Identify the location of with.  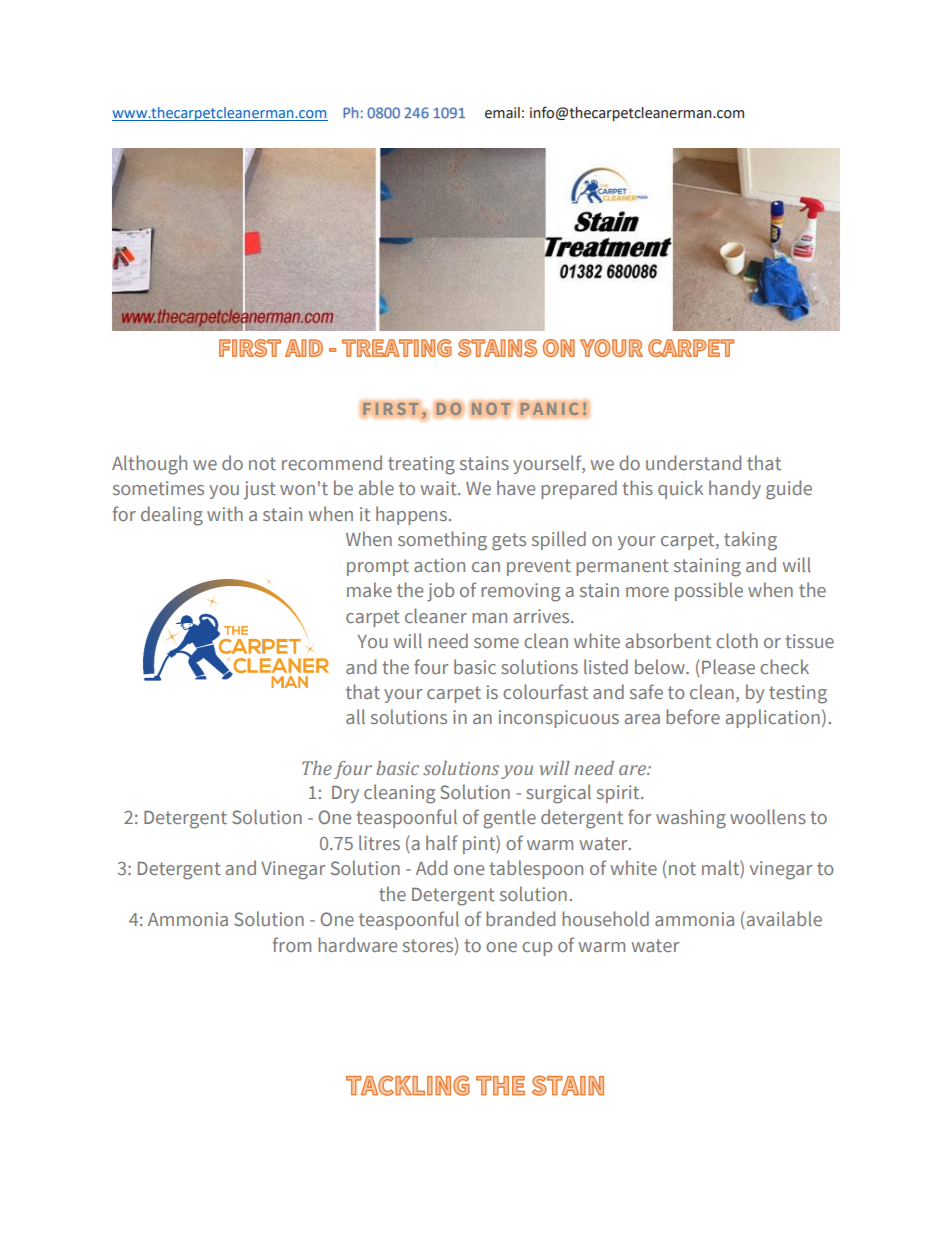
(225, 513).
